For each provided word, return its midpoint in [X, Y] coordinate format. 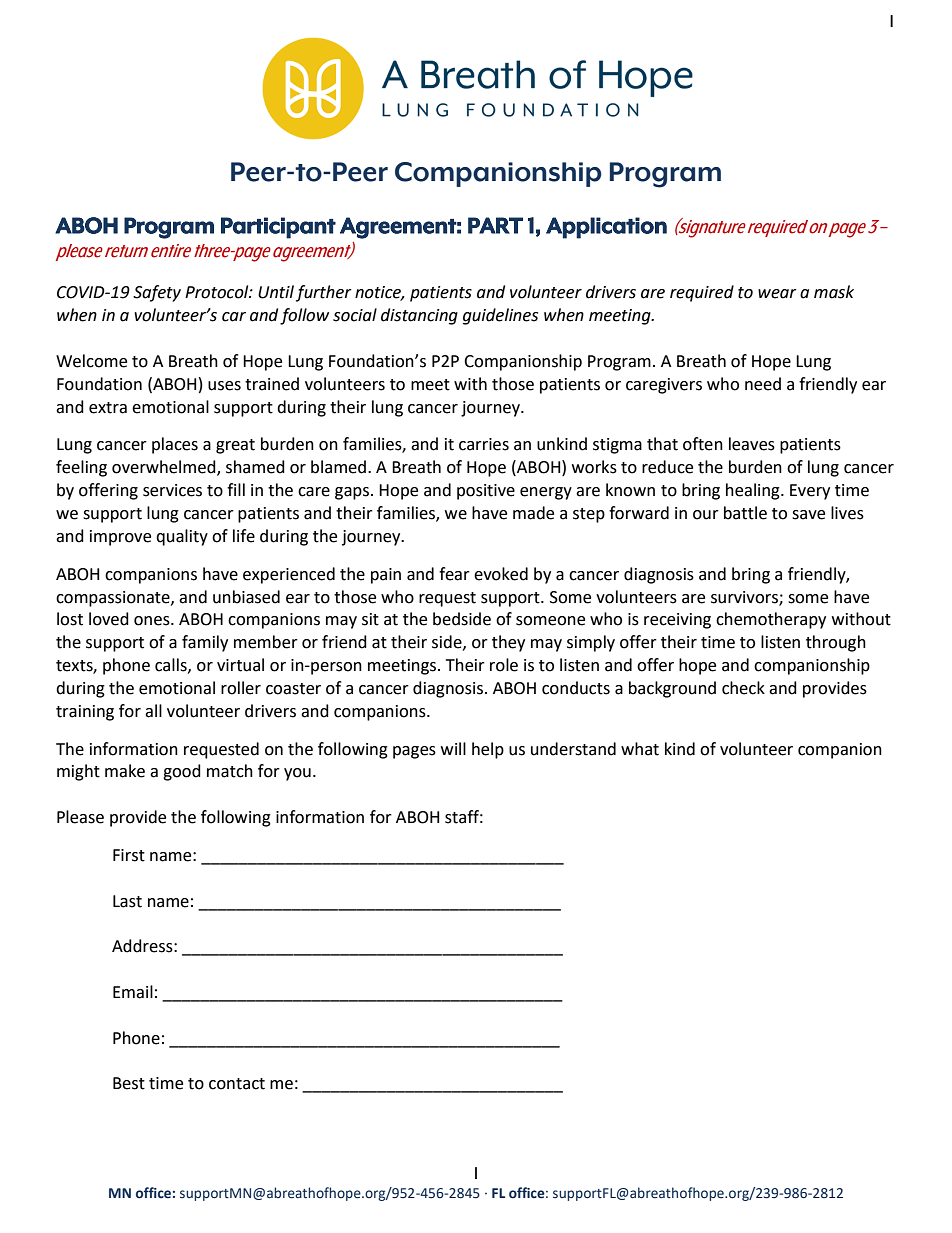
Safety [157, 293]
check [743, 688]
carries [484, 444]
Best [129, 1083]
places [175, 445]
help [488, 750]
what [640, 749]
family [205, 643]
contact [237, 1084]
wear [777, 294]
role [504, 665]
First [129, 855]
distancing [419, 316]
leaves [752, 444]
